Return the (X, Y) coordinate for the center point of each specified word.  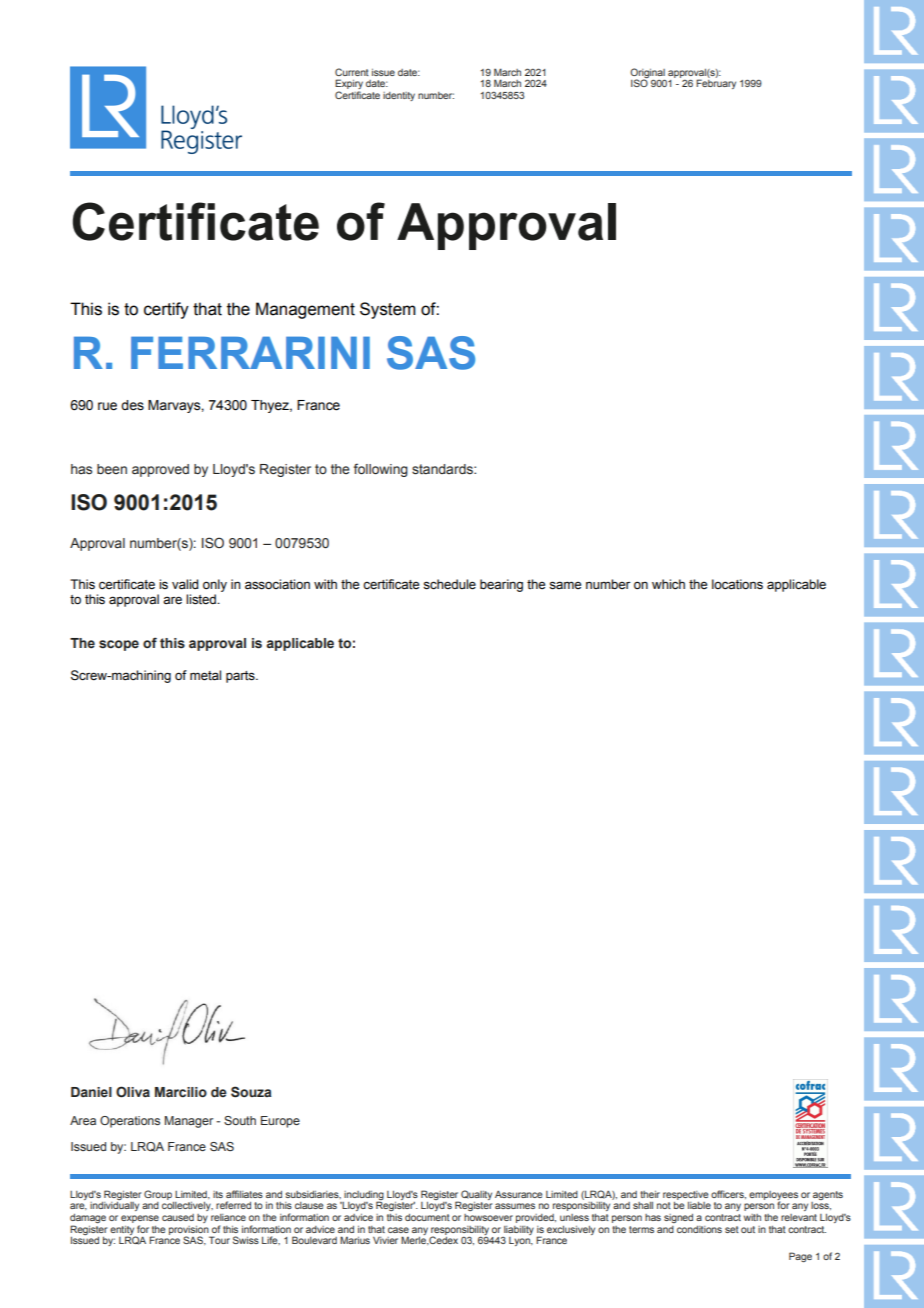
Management (305, 310)
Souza (251, 1092)
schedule (449, 584)
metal (205, 675)
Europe (280, 1122)
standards (443, 469)
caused (178, 1217)
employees (773, 1196)
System (388, 310)
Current (352, 72)
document (427, 1217)
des (132, 405)
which (668, 584)
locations (737, 584)
